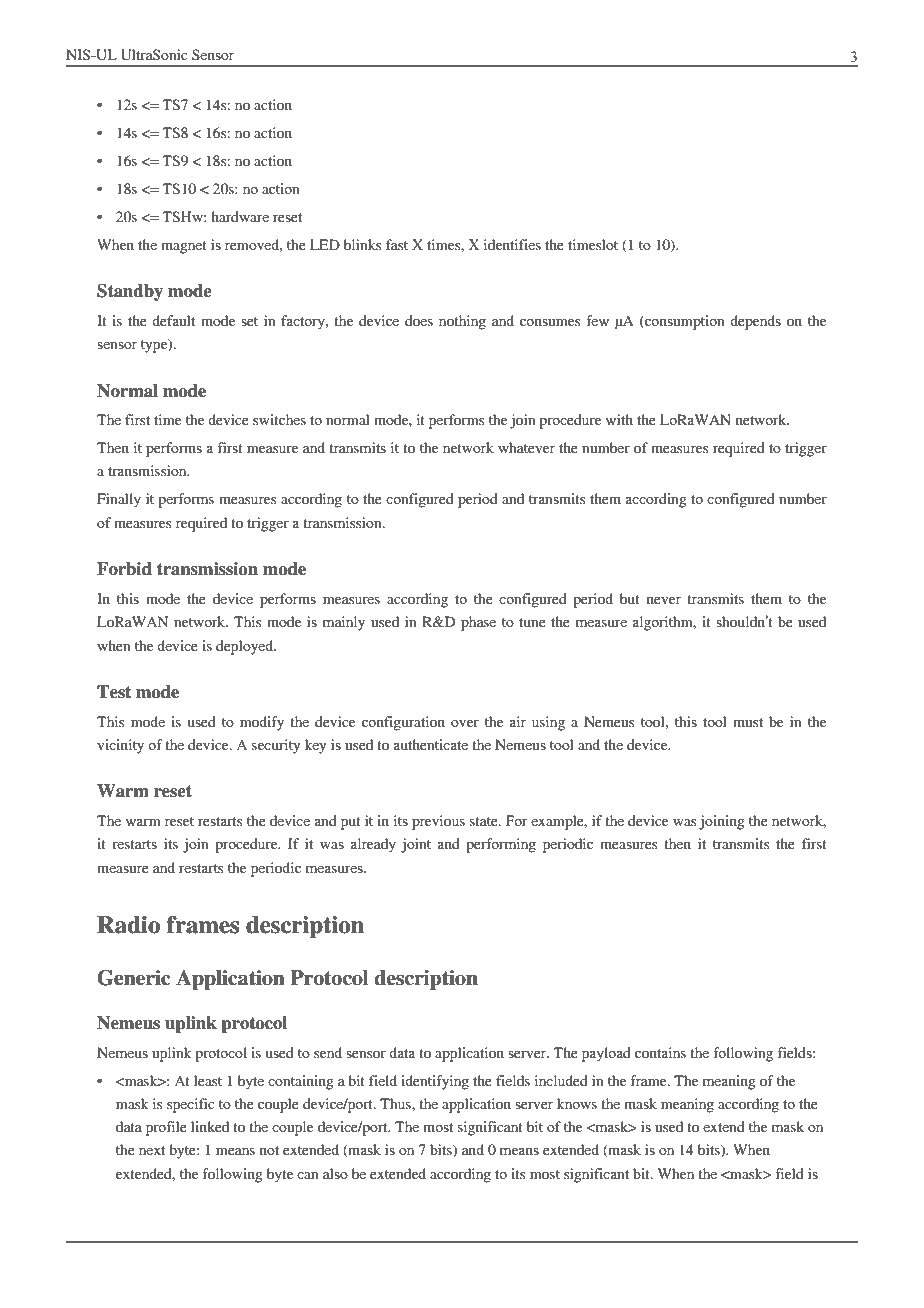 Image resolution: width=924 pixels, height=1308 pixels. What do you see at coordinates (501, 845) in the image?
I see `performing` at bounding box center [501, 845].
